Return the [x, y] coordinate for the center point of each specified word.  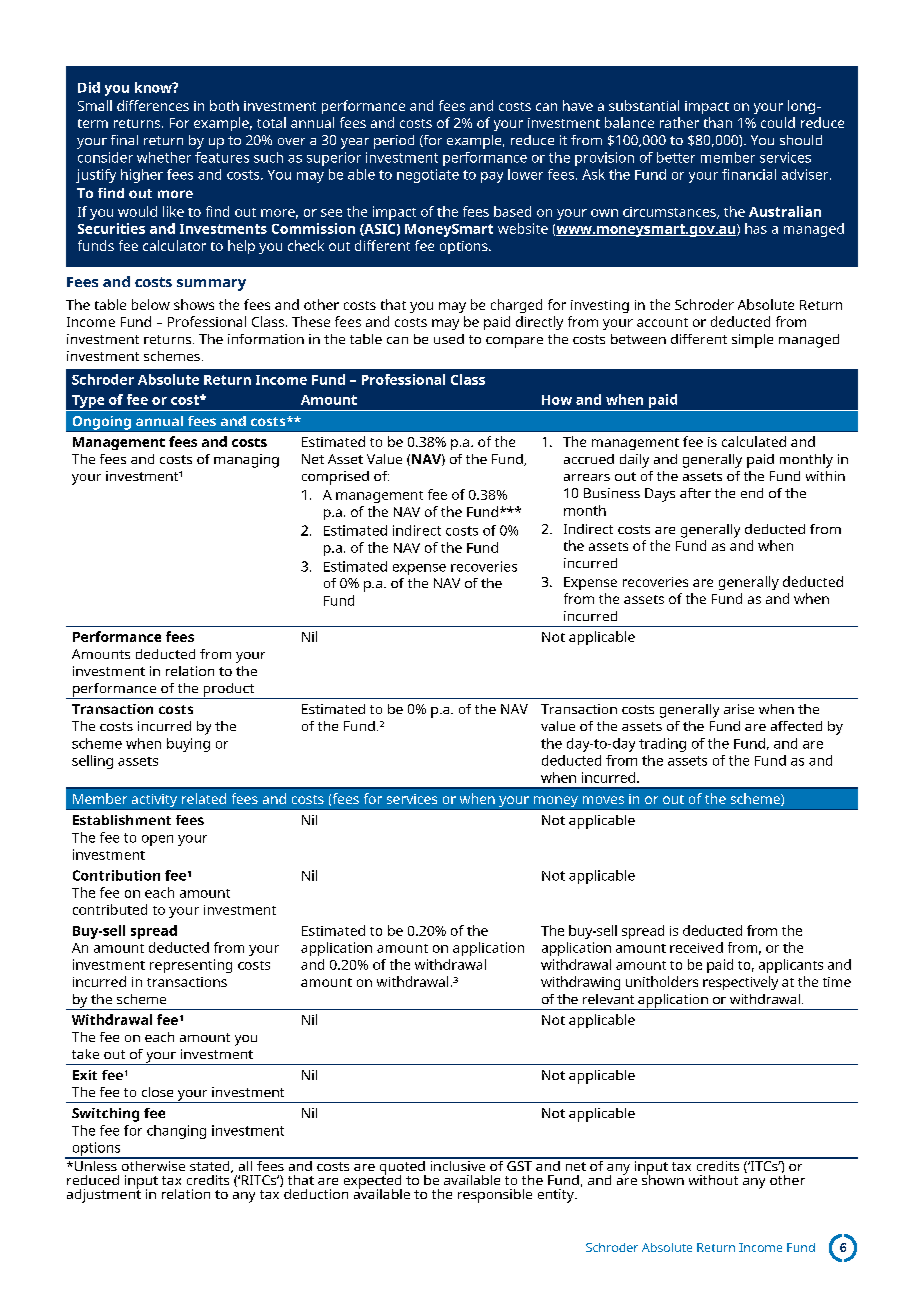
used [449, 339]
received [696, 947]
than [718, 122]
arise [739, 709]
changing [176, 1132]
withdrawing [580, 983]
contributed [110, 909]
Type [88, 403]
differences [153, 105]
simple [752, 341]
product [229, 691]
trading [662, 745]
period [394, 142]
